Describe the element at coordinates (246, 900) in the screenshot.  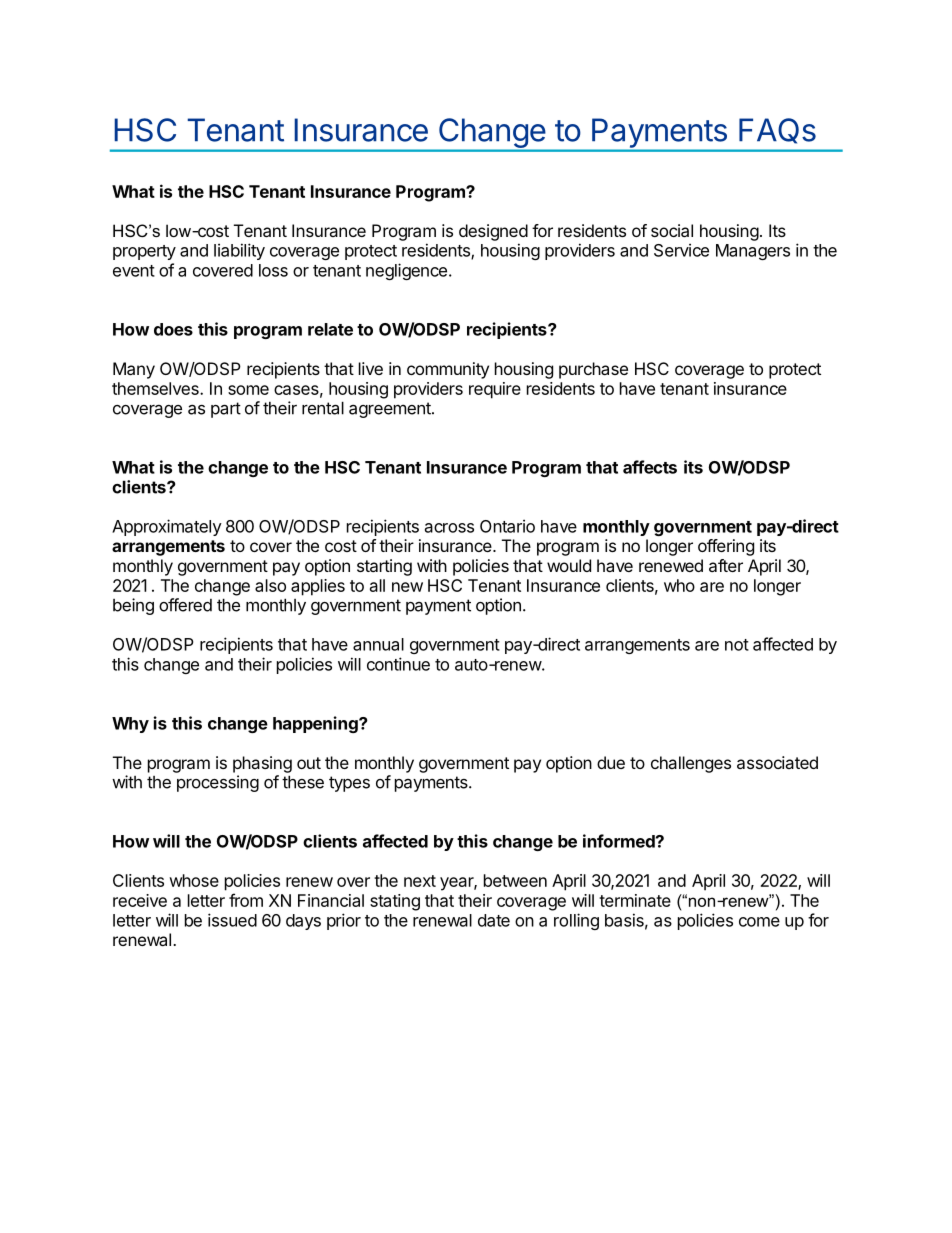
I see `from` at that location.
